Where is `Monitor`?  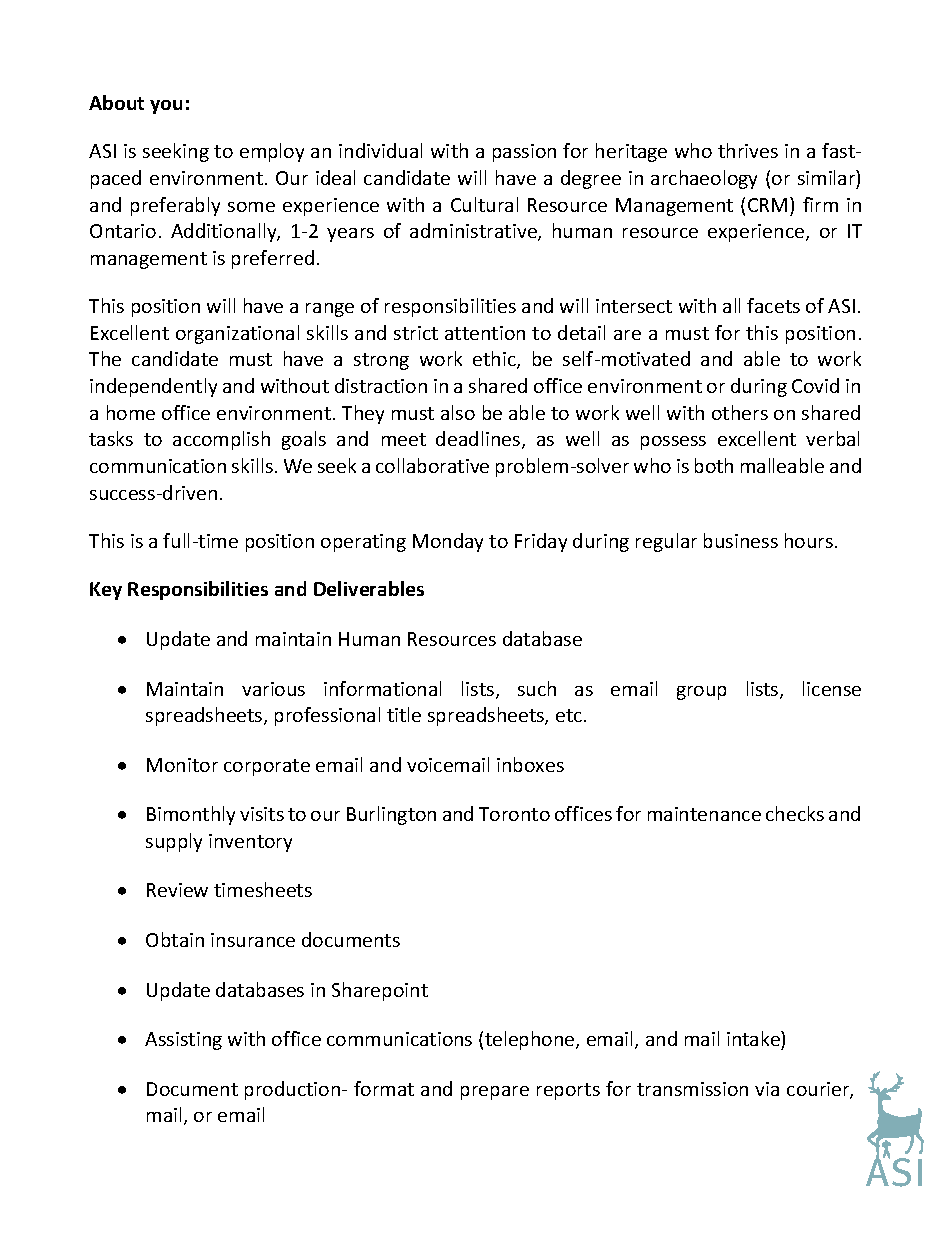
Monitor is located at coordinates (182, 765).
